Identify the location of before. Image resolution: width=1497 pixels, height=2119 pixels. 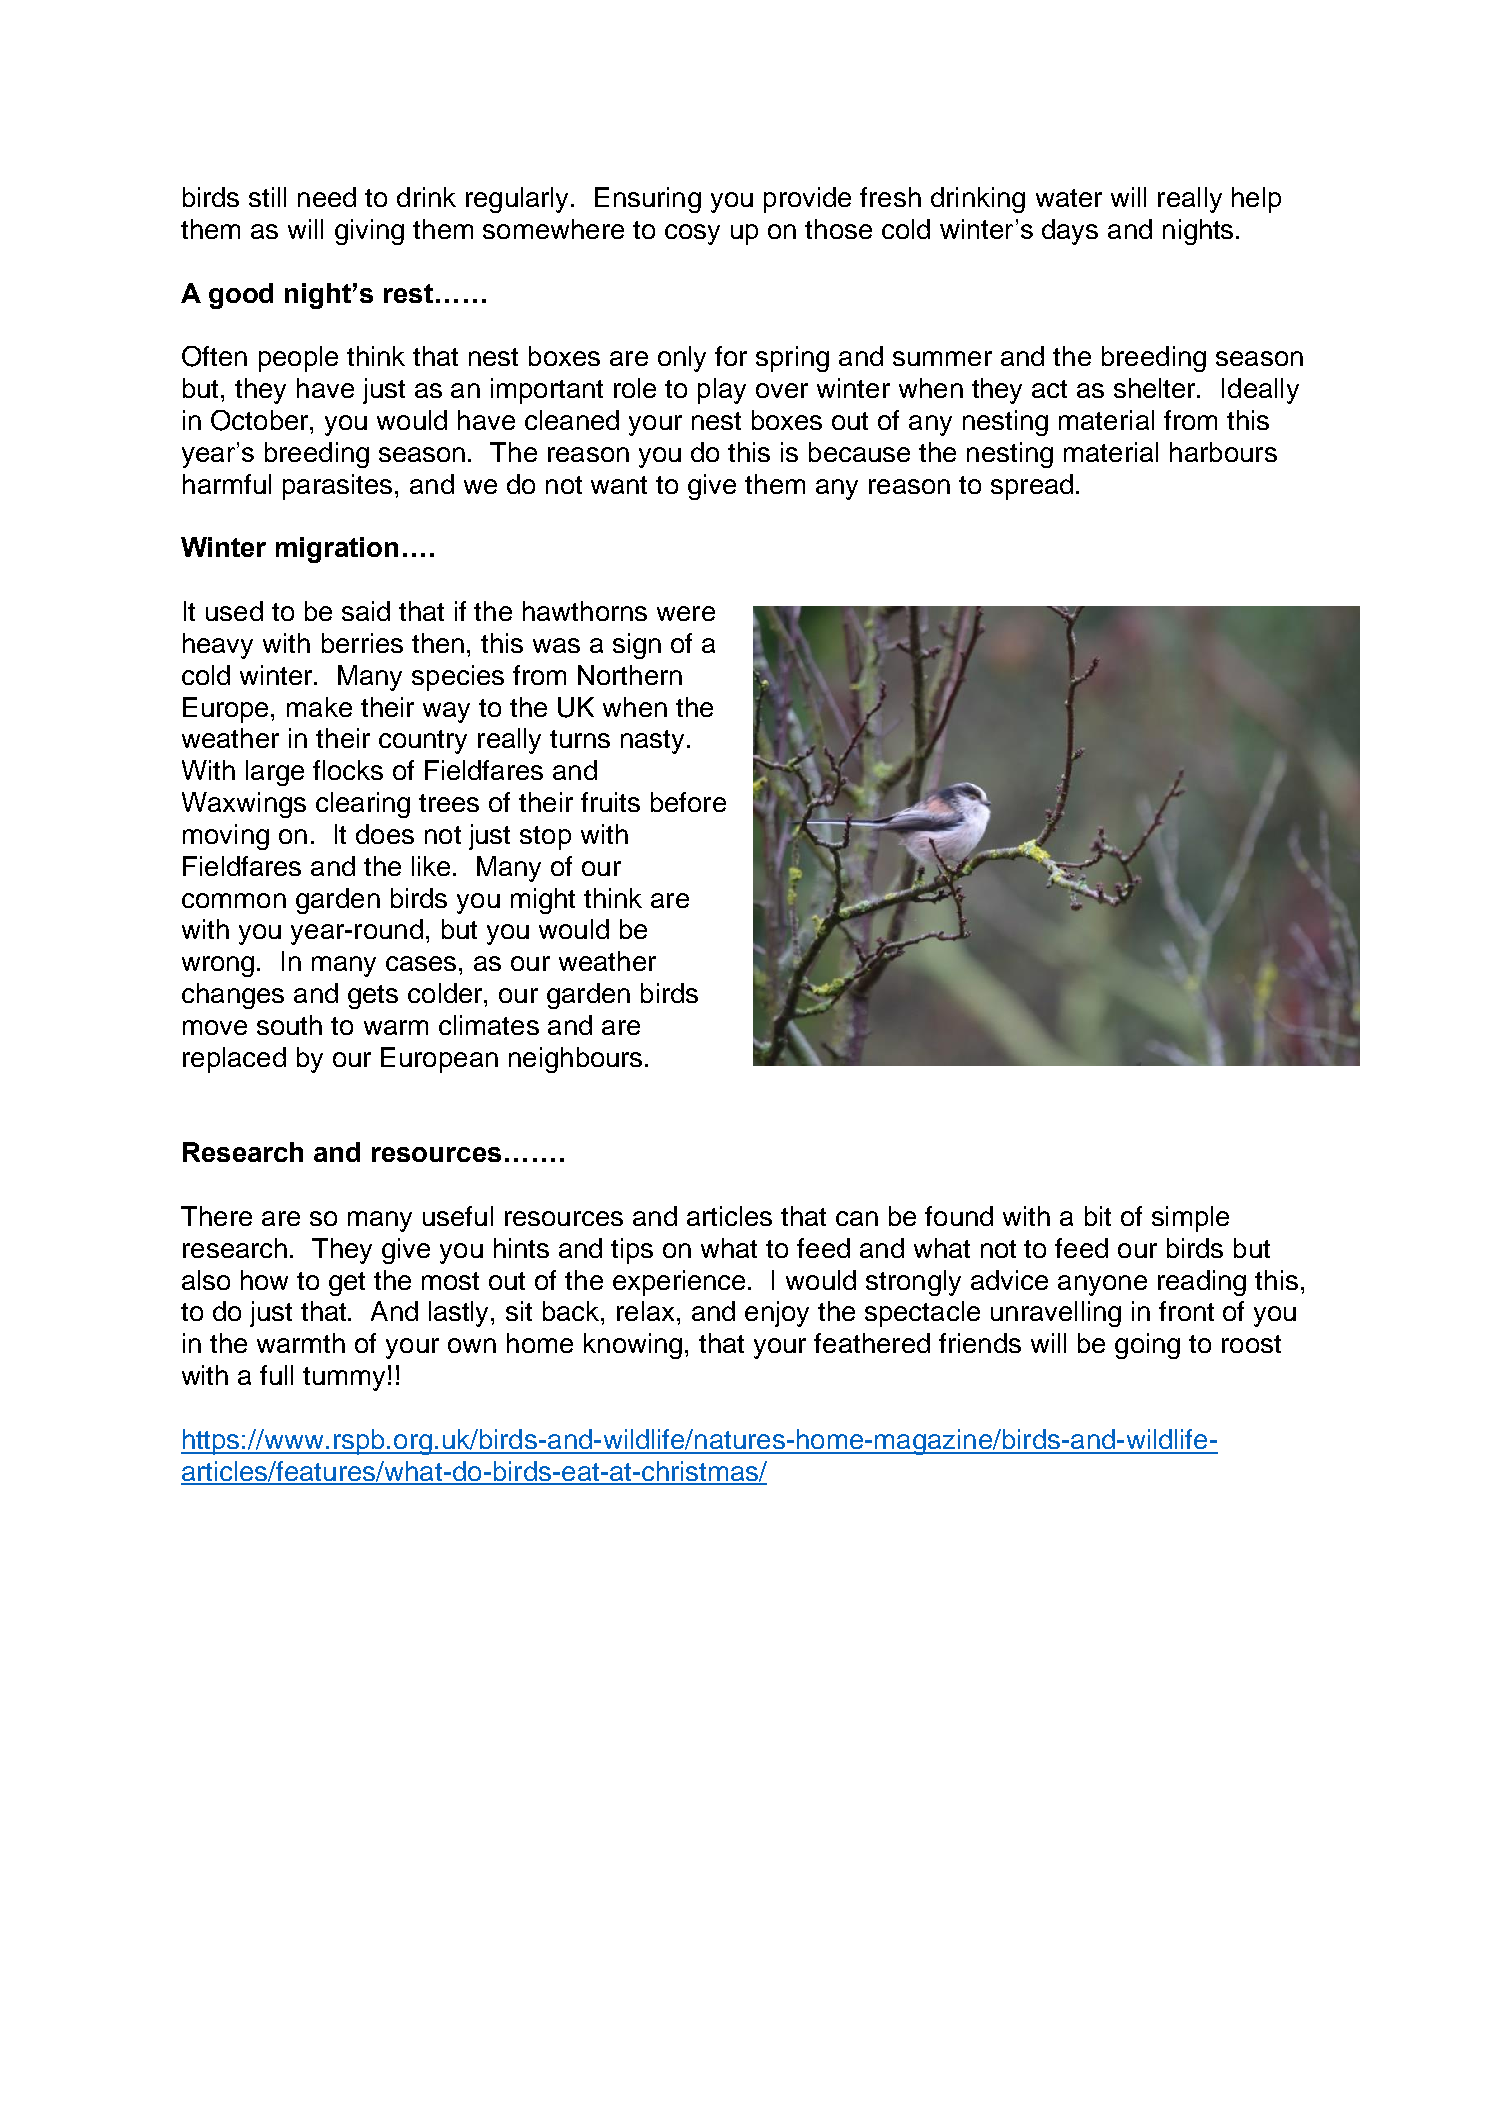
(688, 802).
